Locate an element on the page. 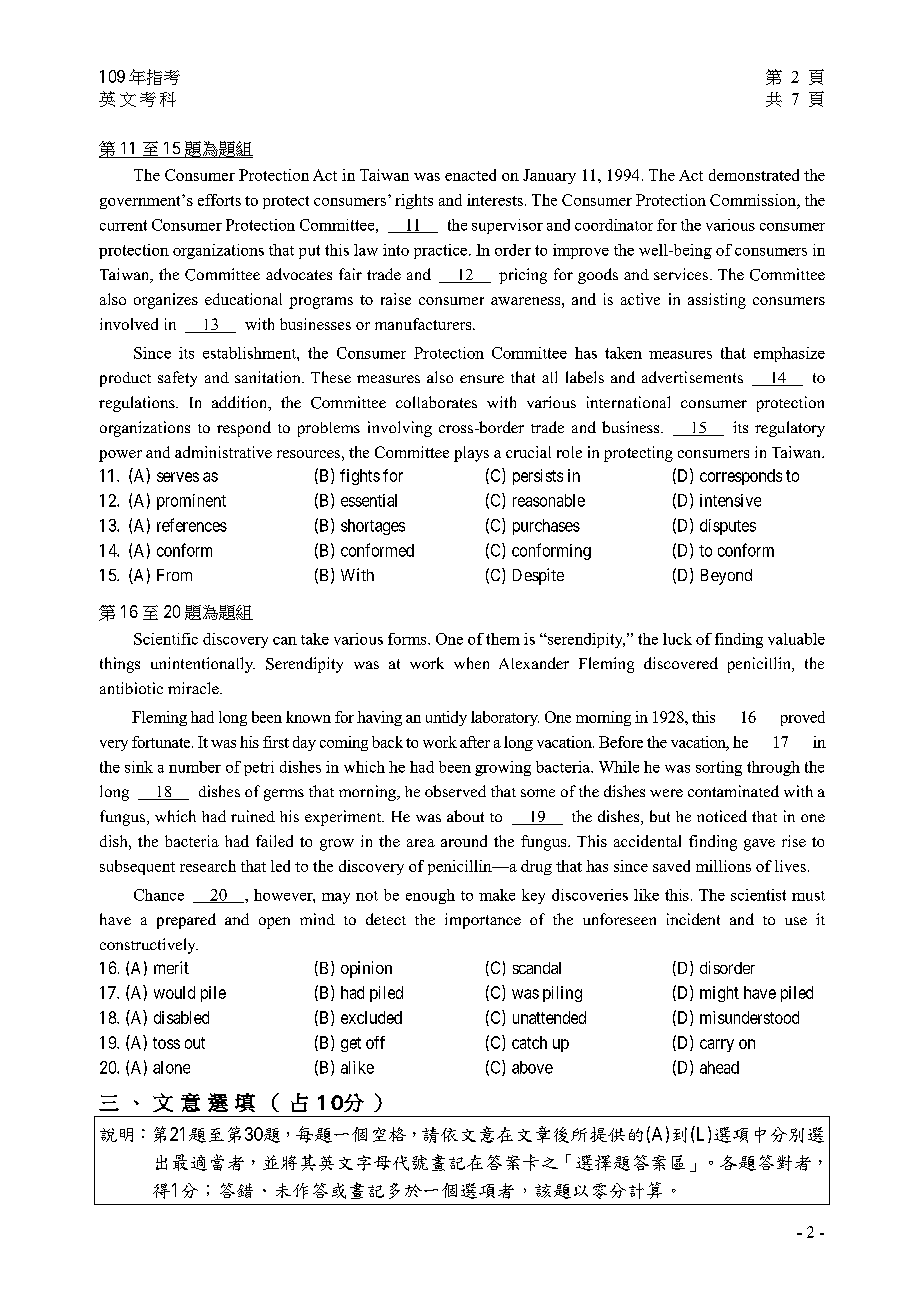 This page has height=1308, width=924. toss is located at coordinates (166, 1043).
